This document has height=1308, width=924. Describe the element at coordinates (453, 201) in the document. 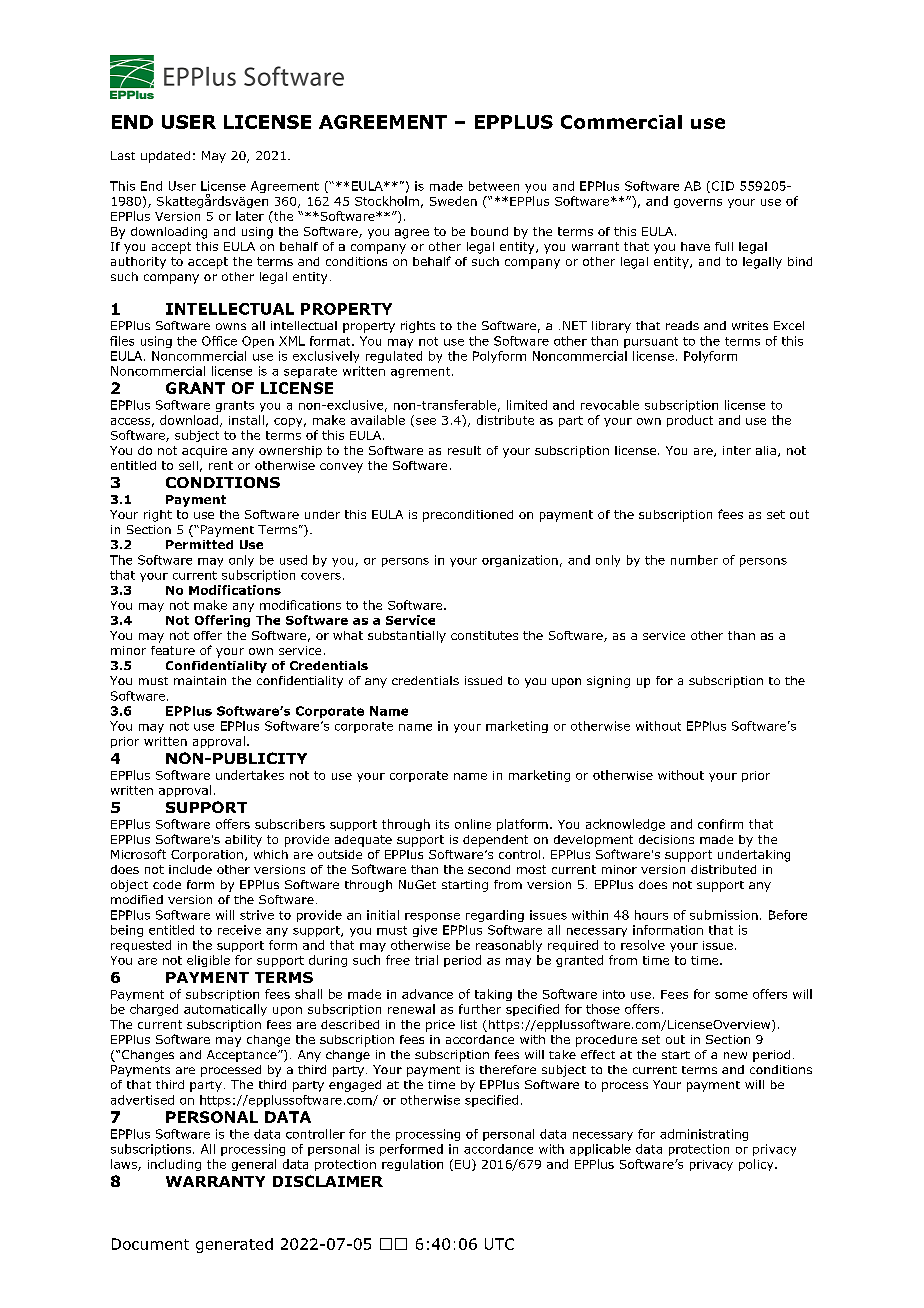

I see `Sweden` at that location.
